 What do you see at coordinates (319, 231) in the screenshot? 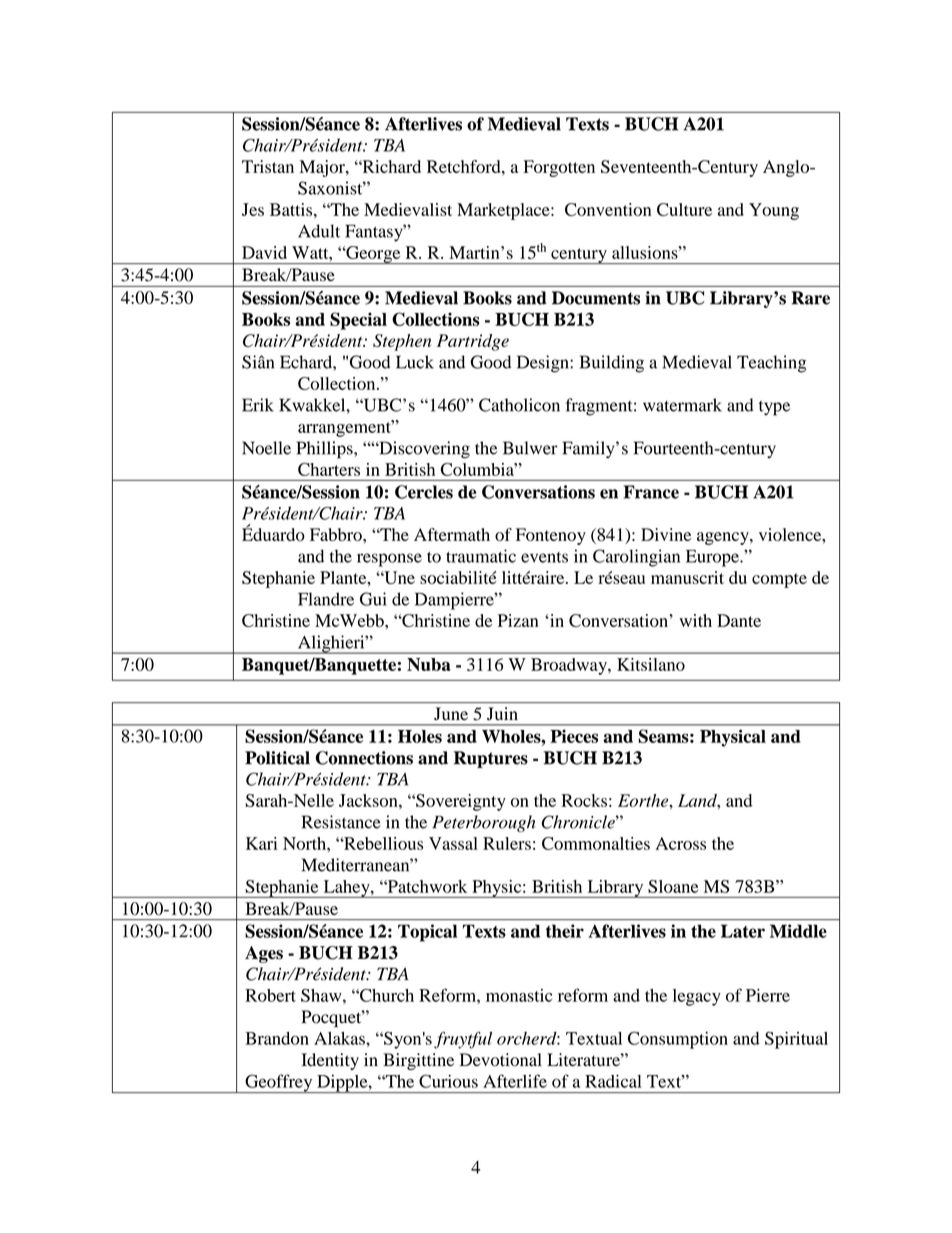
I see `Adult` at bounding box center [319, 231].
